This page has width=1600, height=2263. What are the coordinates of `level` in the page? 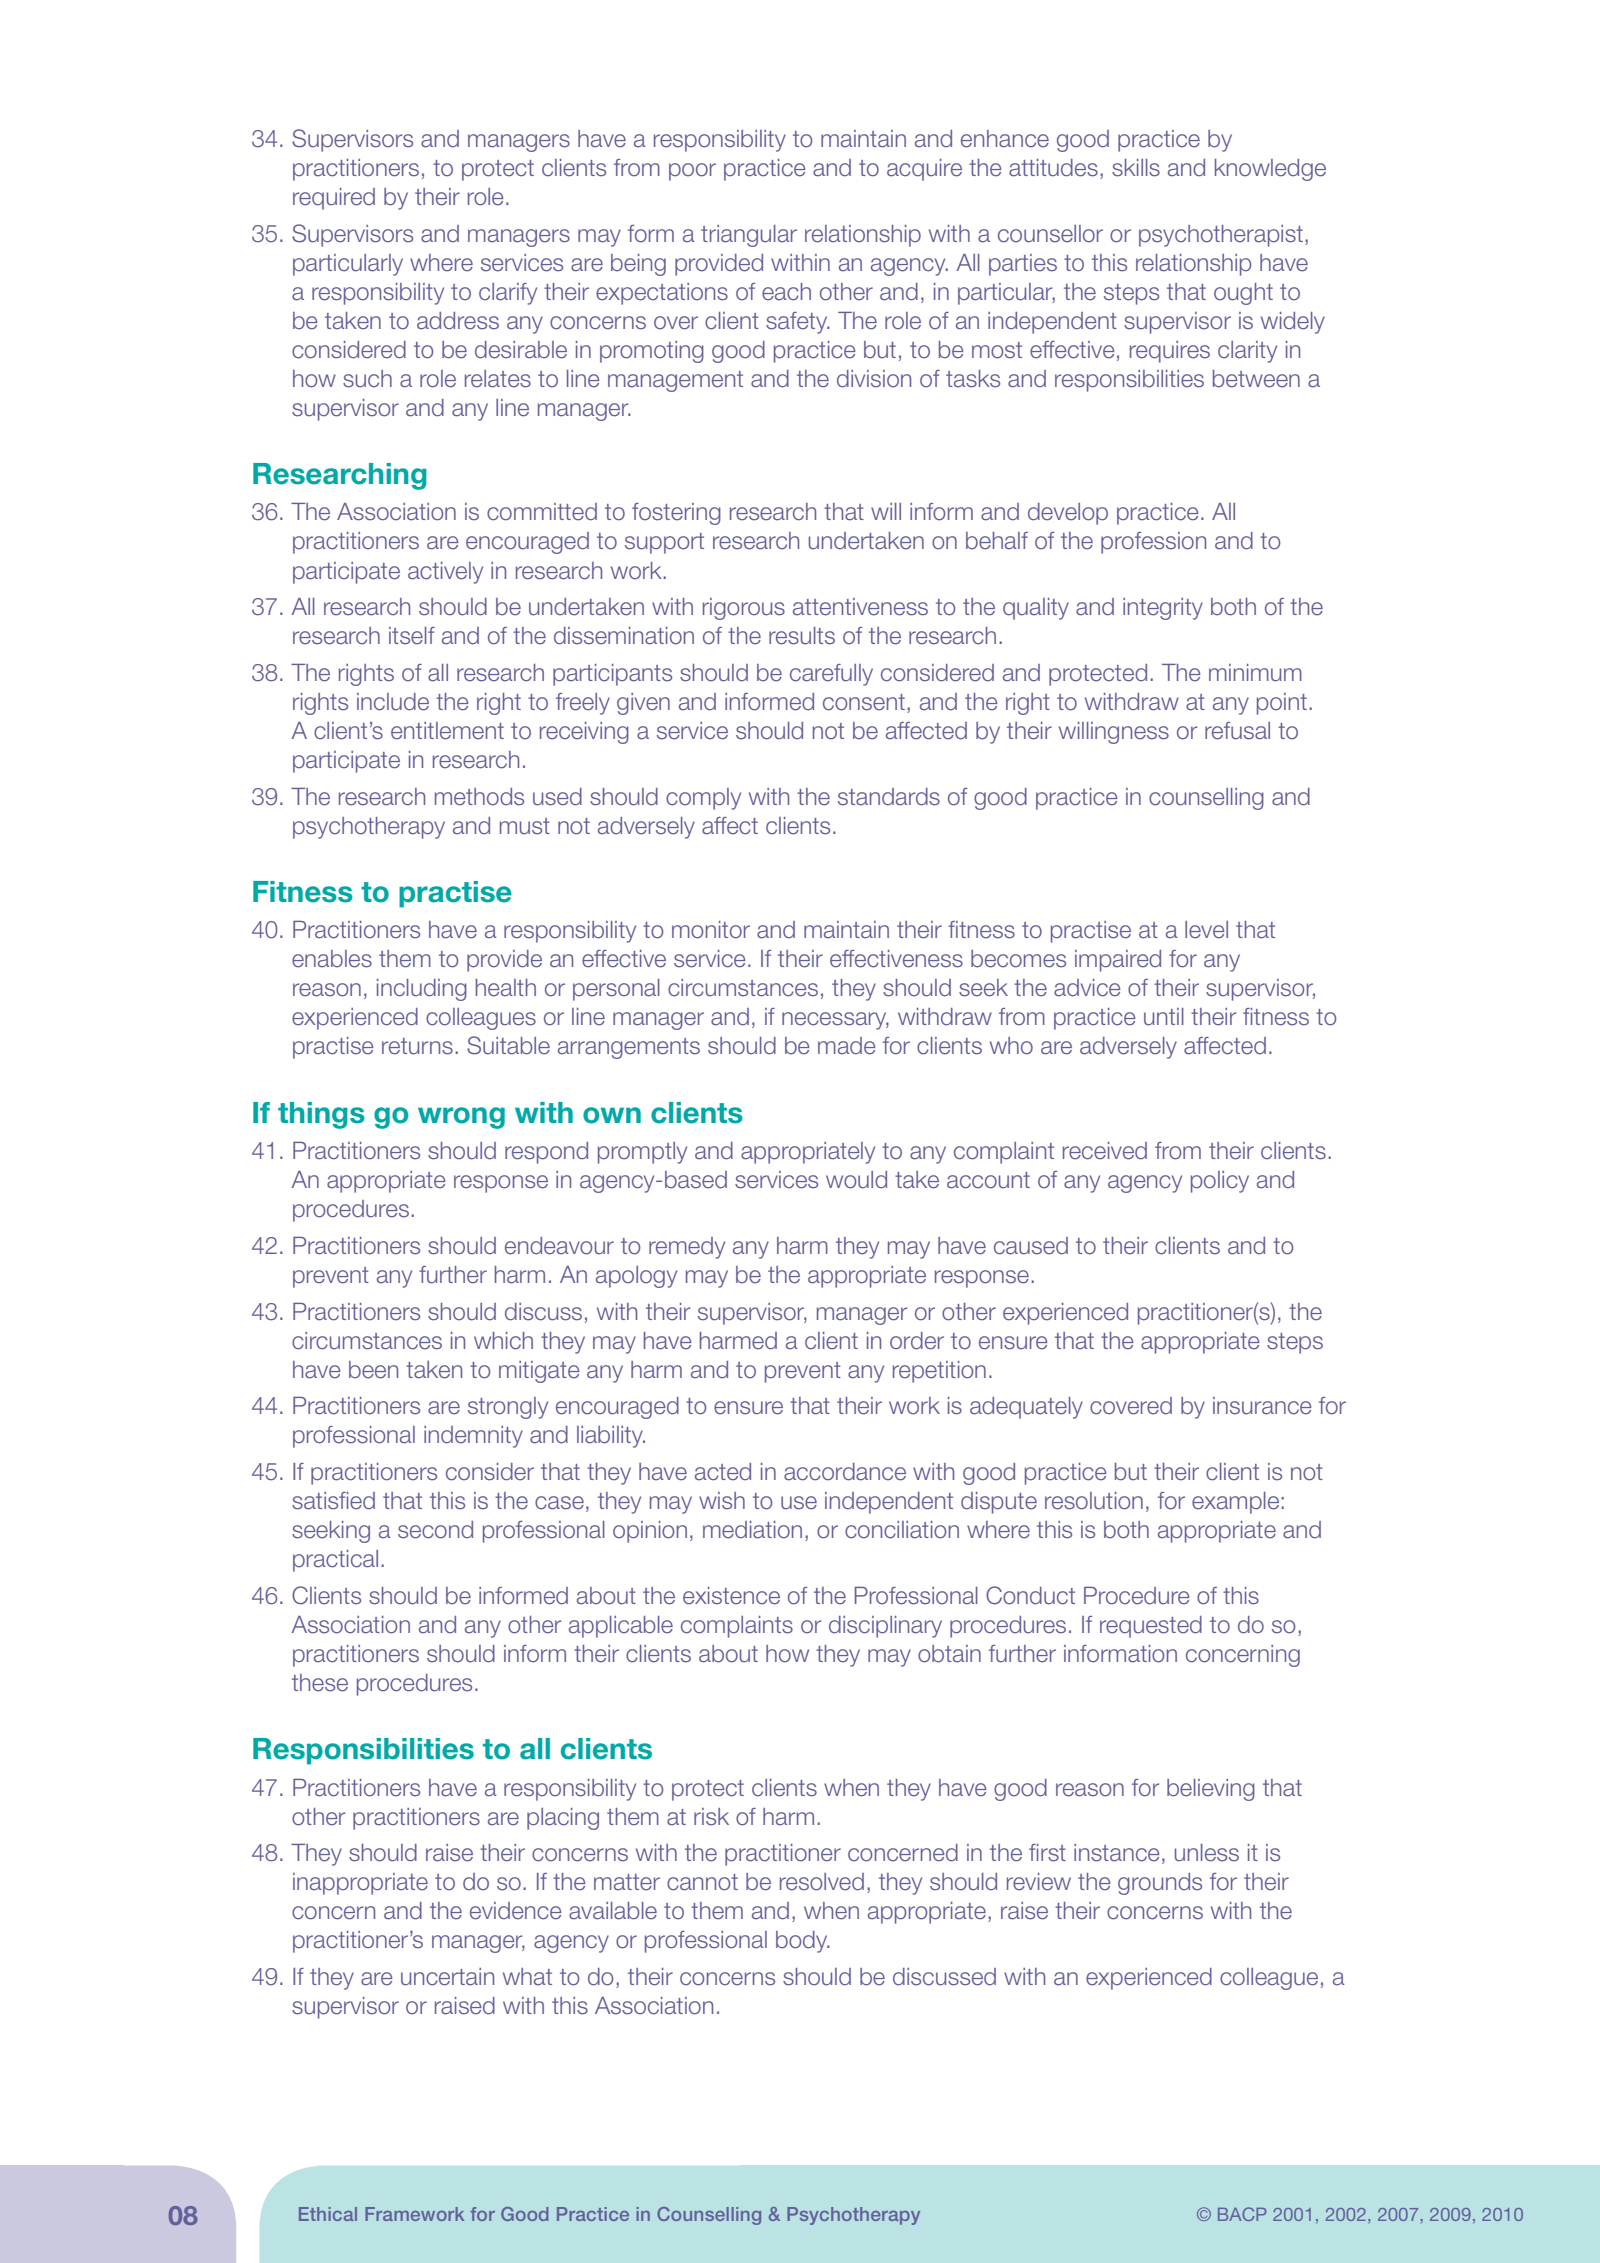 It's located at (1206, 930).
